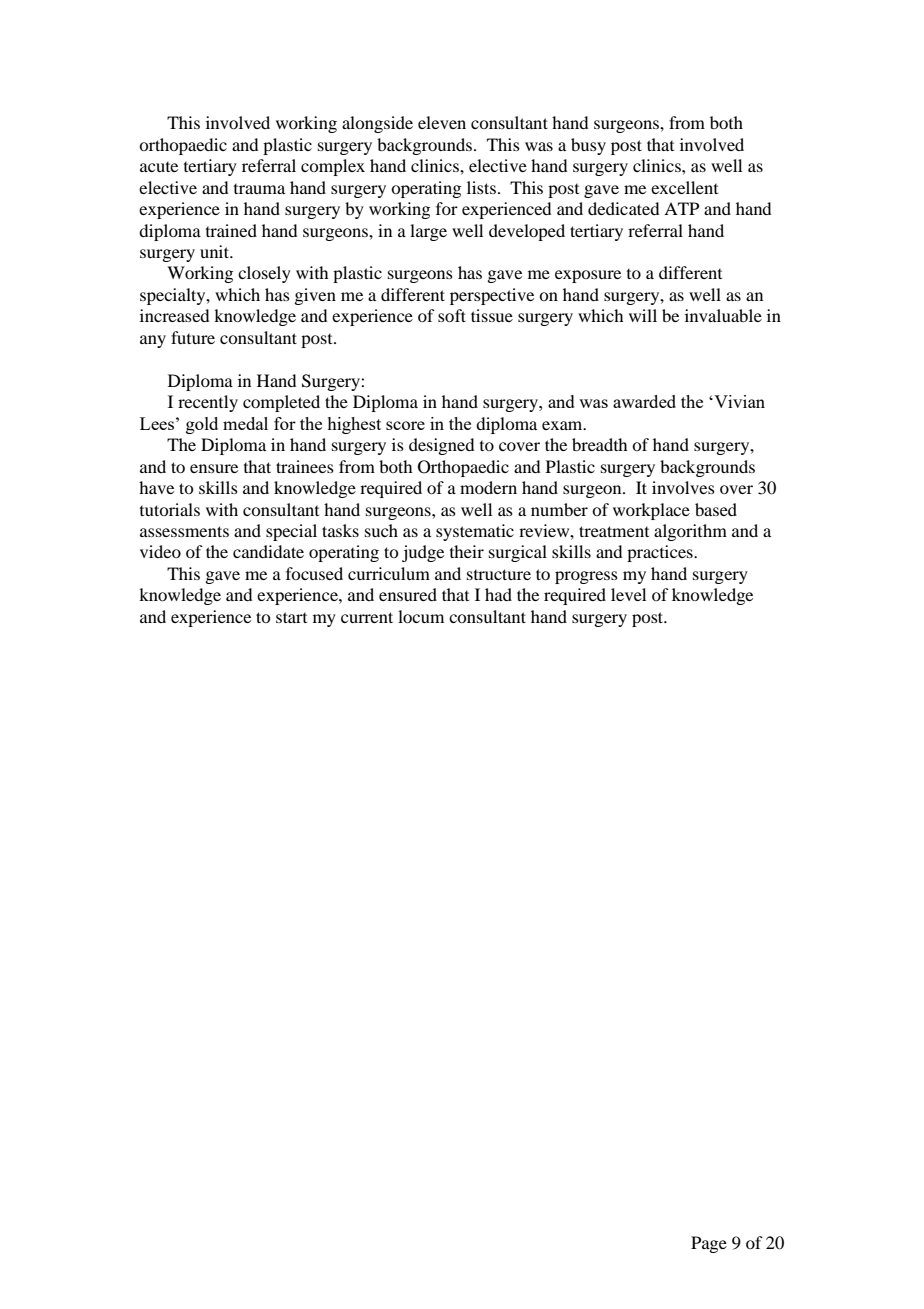 This image has height=1309, width=924. What do you see at coordinates (441, 446) in the image?
I see `designed` at bounding box center [441, 446].
